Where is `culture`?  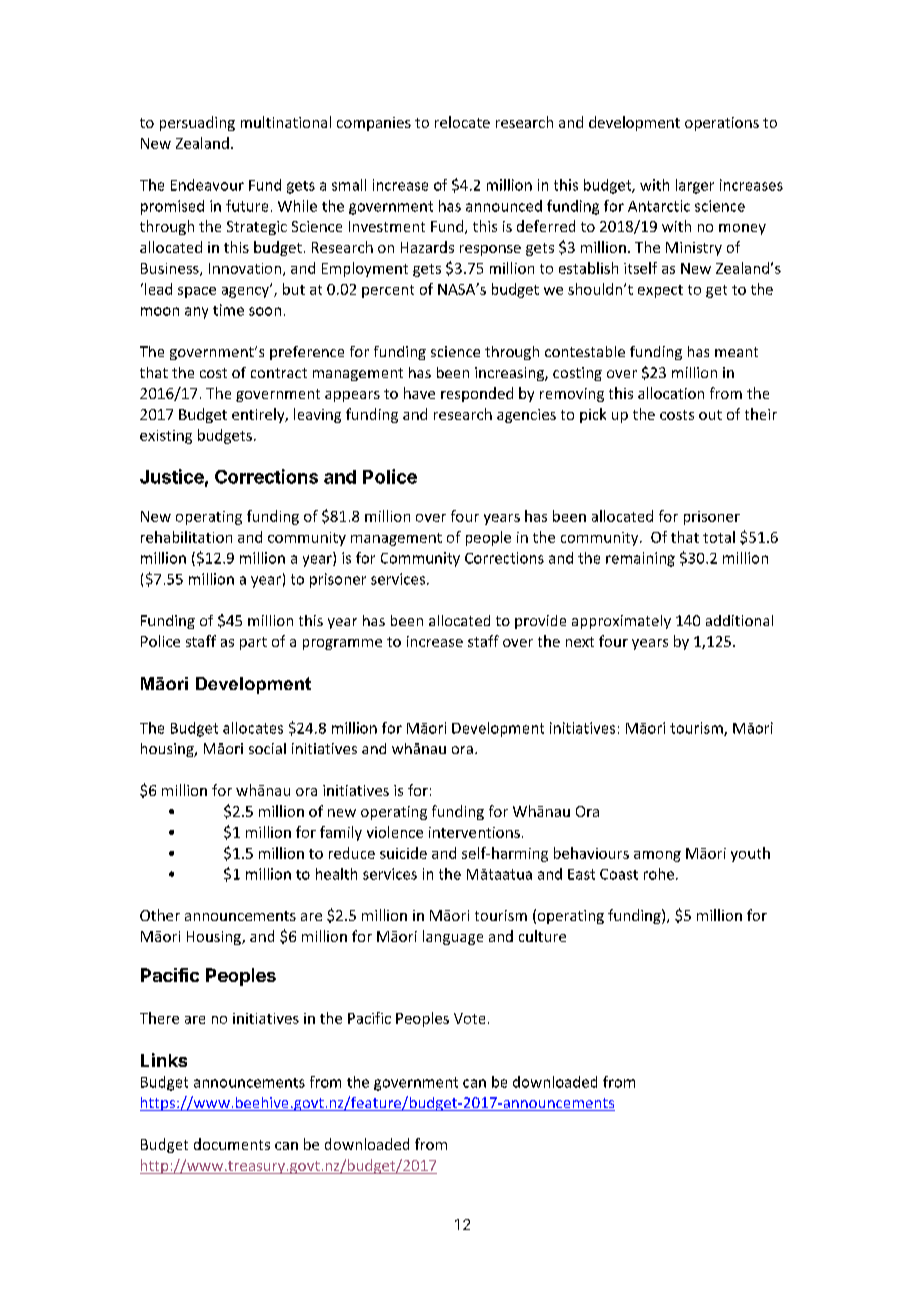
culture is located at coordinates (542, 936).
